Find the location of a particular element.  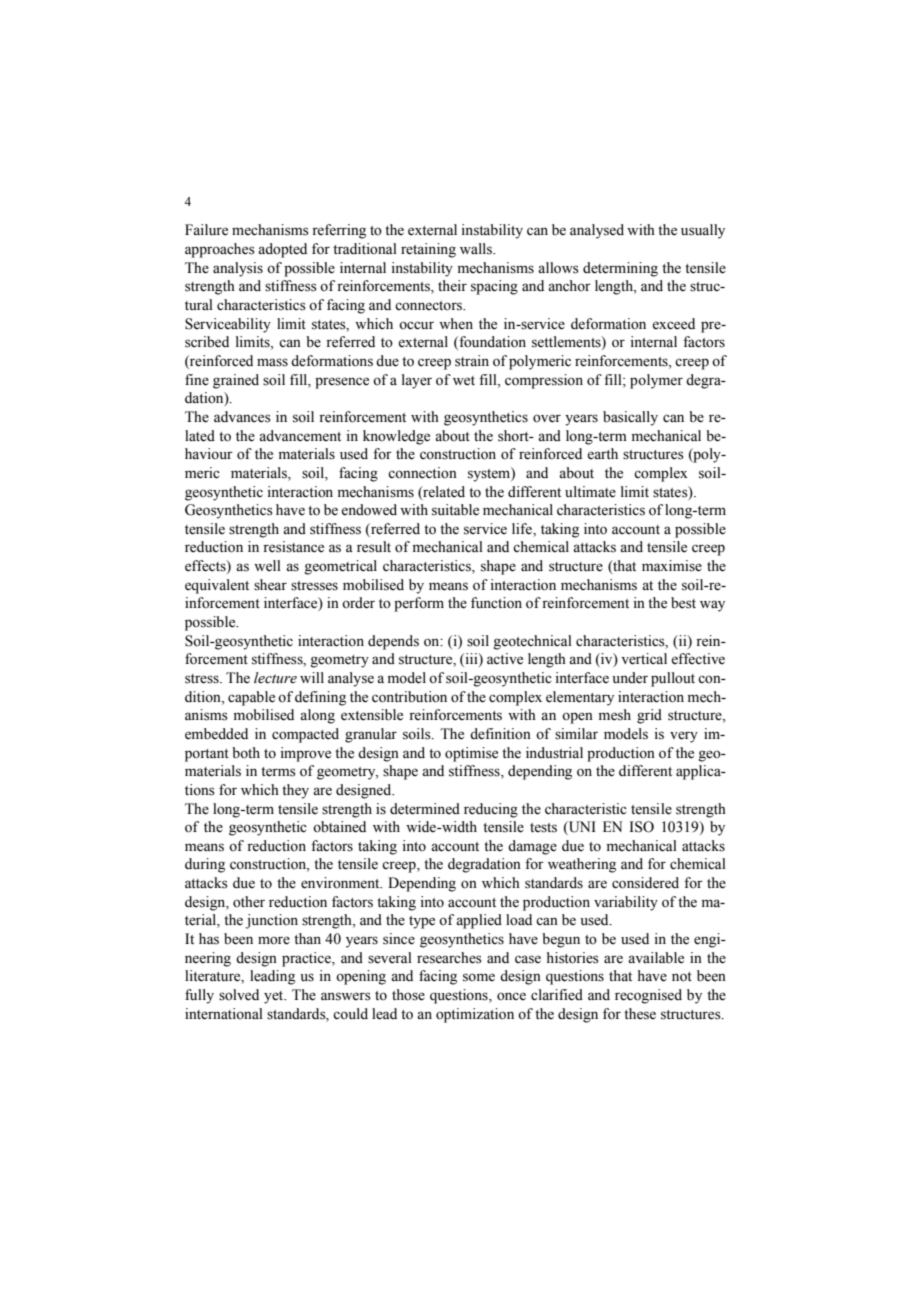

reducing is located at coordinates (491, 810).
